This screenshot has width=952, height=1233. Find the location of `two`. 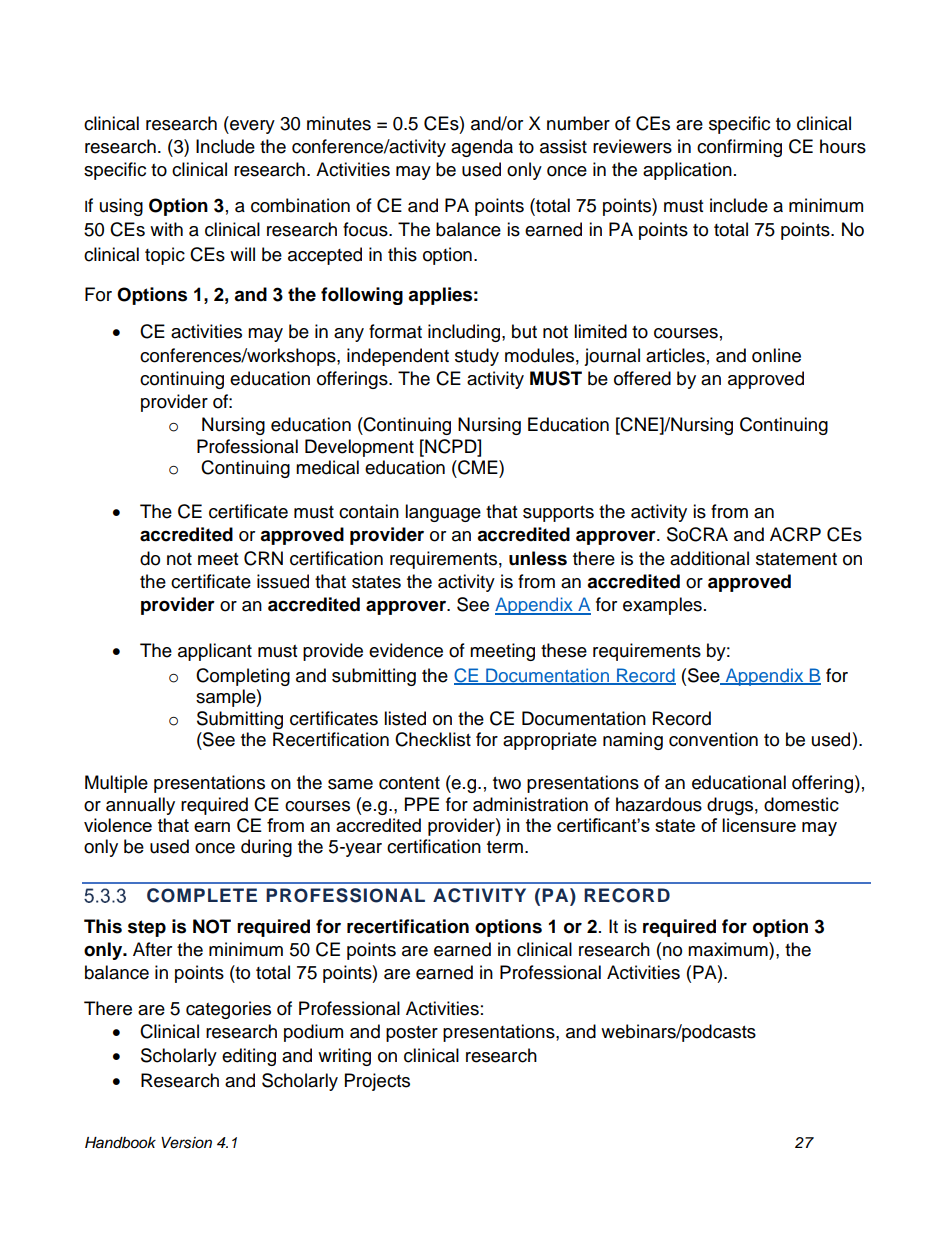

two is located at coordinates (507, 783).
